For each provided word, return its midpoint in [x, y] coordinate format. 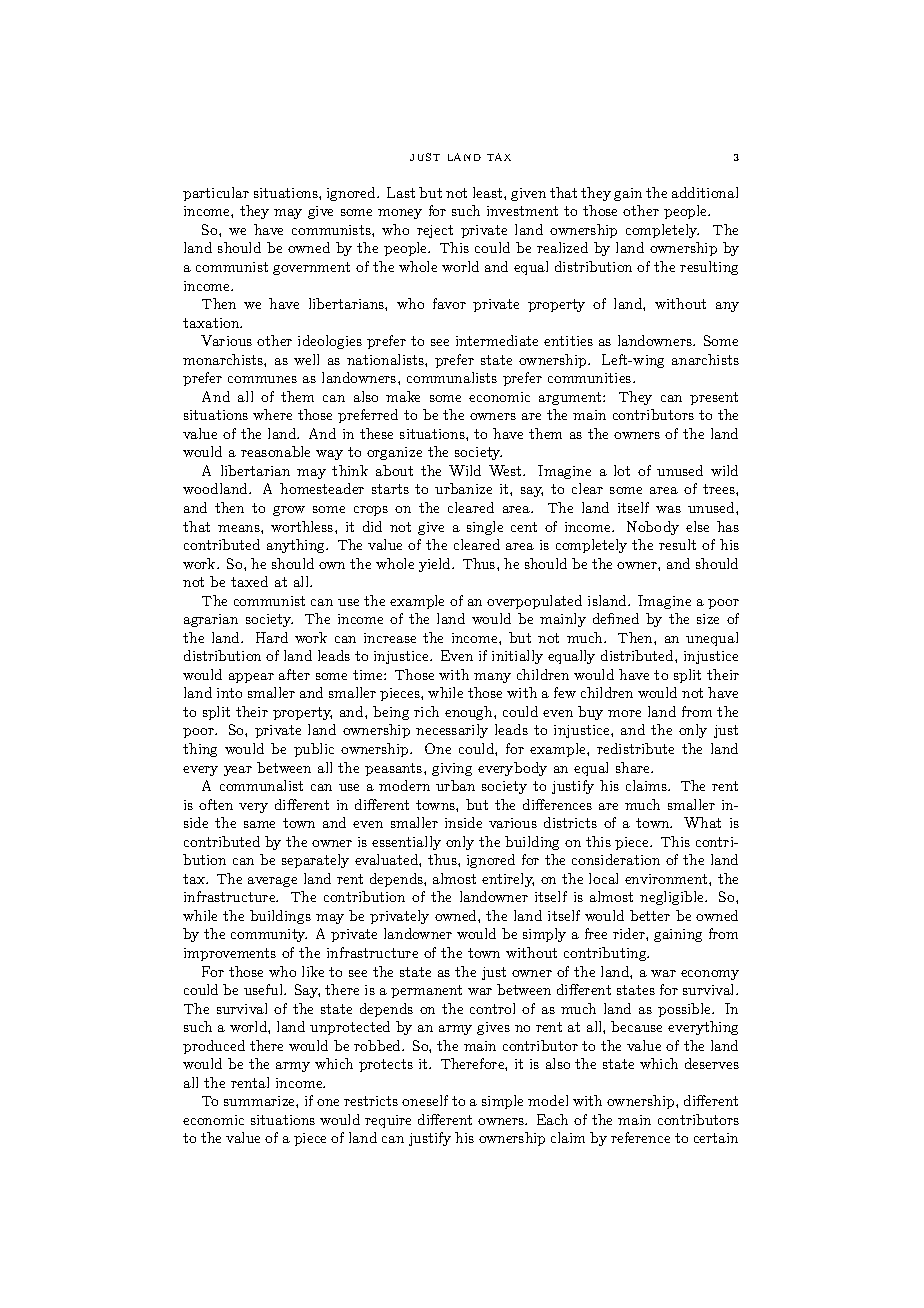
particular [216, 194]
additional [705, 192]
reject [435, 231]
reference [640, 1137]
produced [214, 1047]
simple [502, 1102]
